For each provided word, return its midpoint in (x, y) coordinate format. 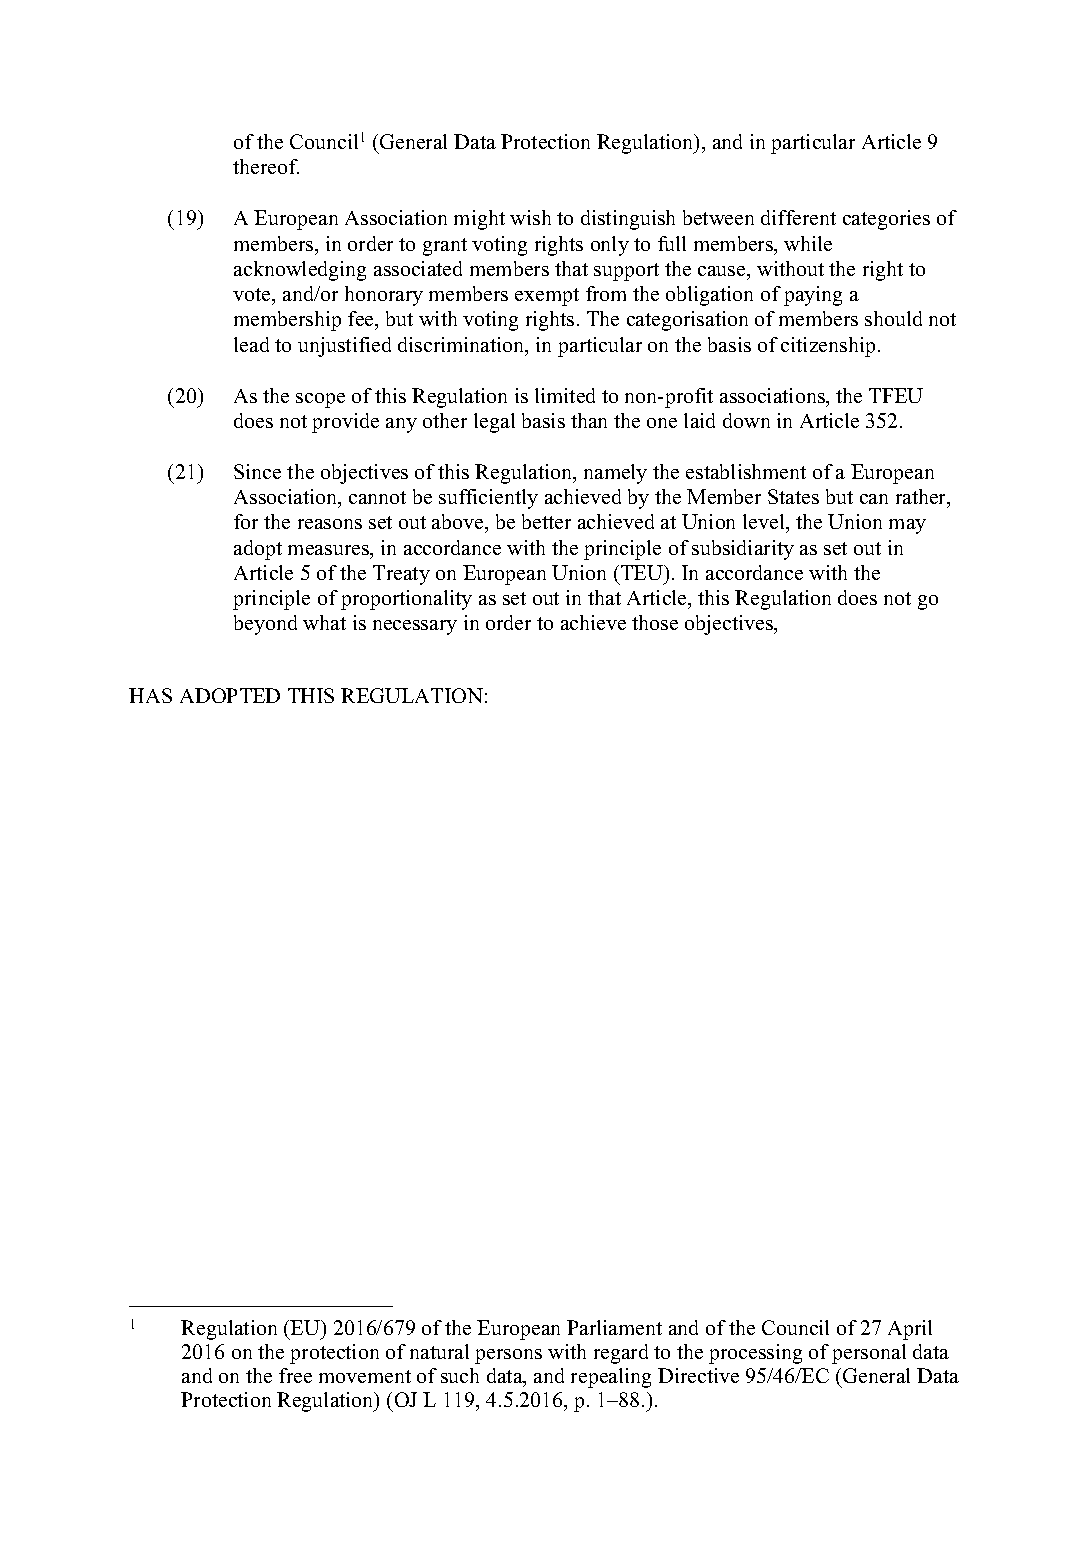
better (546, 521)
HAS (150, 695)
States (793, 496)
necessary (415, 627)
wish (530, 217)
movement (365, 1376)
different (798, 217)
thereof (266, 166)
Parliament (614, 1327)
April (910, 1330)
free (295, 1375)
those (655, 622)
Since (257, 471)
